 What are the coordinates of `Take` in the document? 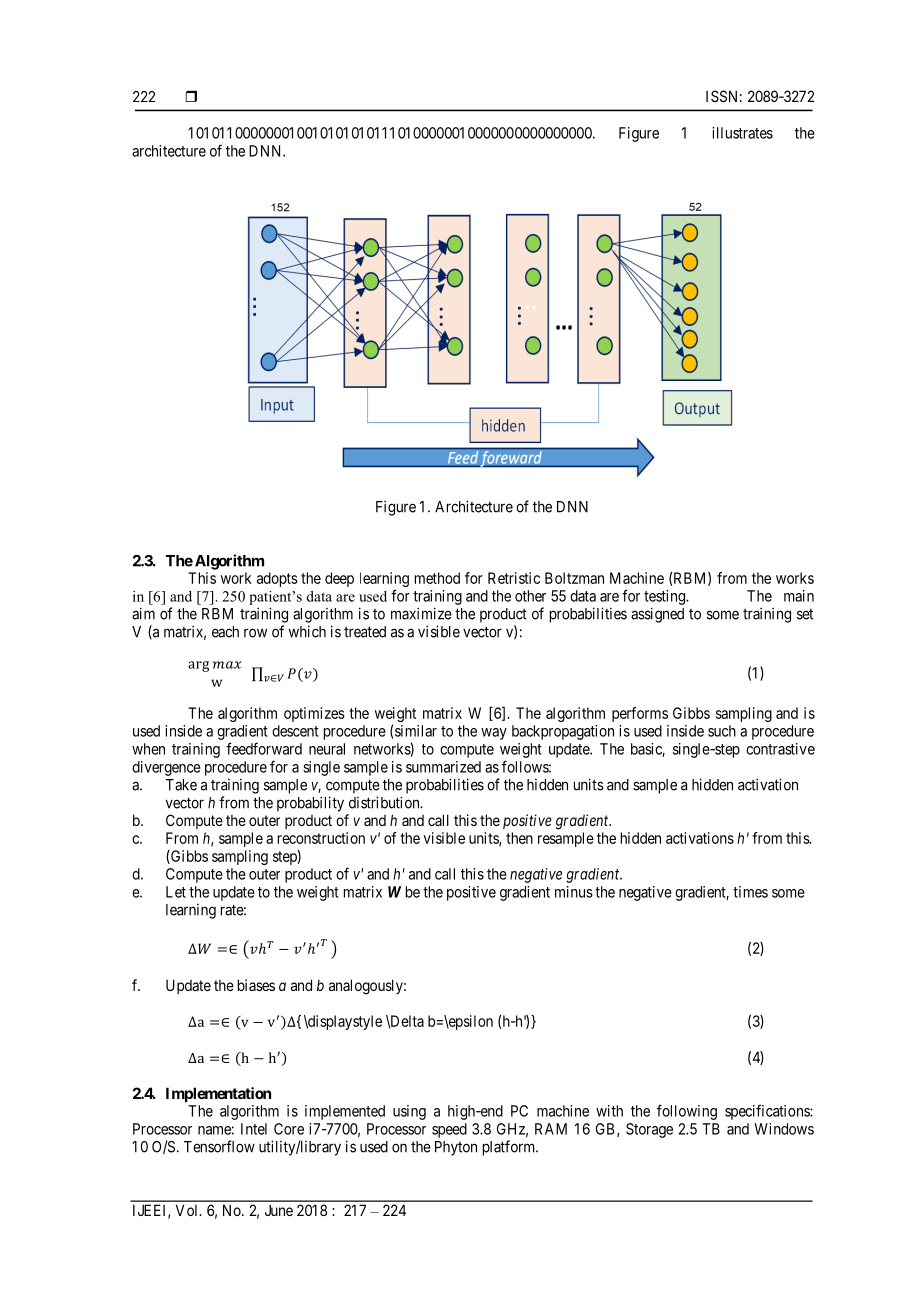 It's located at (181, 785).
